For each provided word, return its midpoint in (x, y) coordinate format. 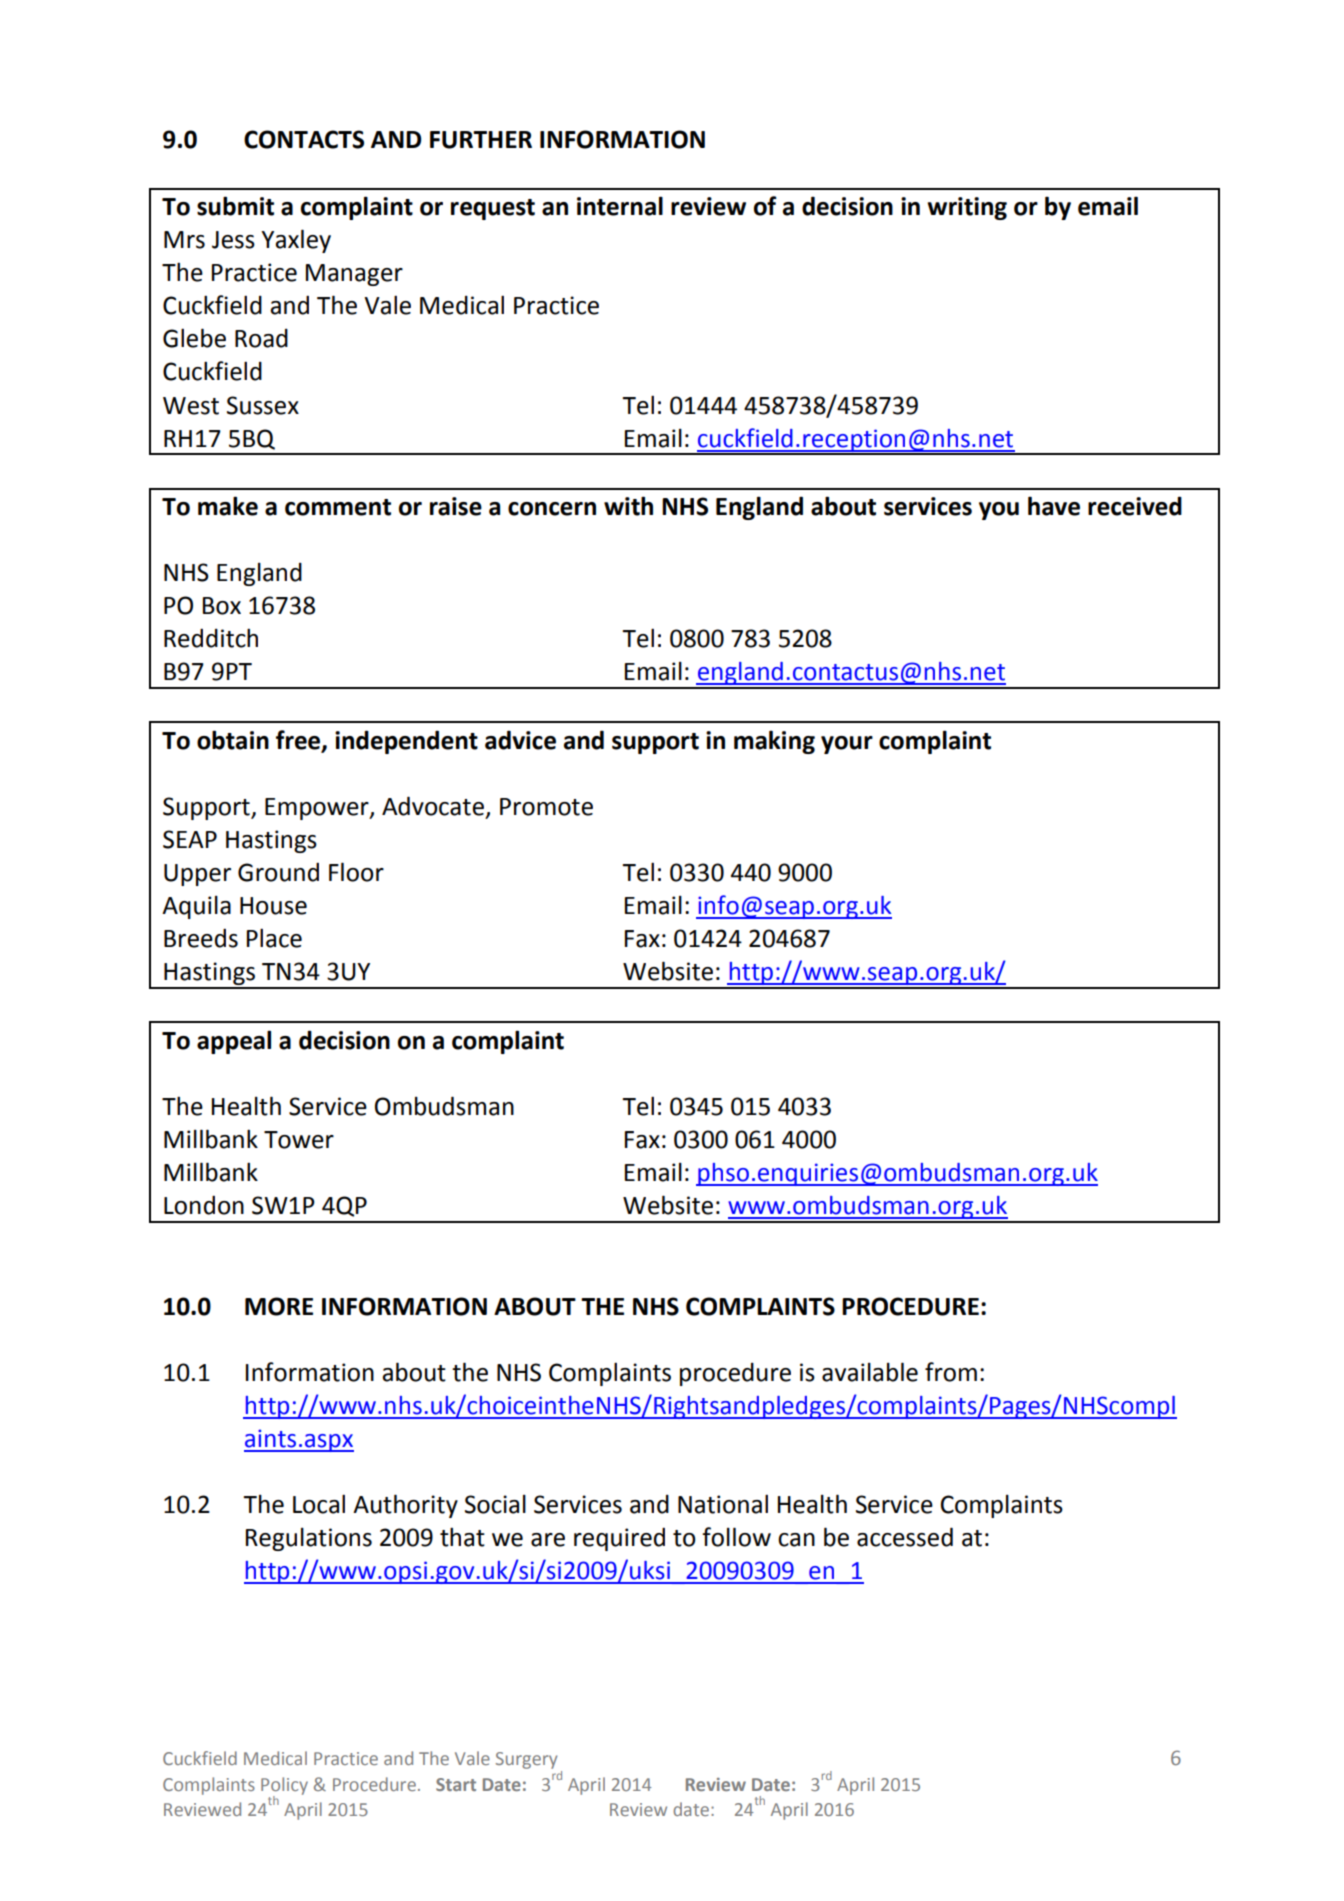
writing (967, 208)
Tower (299, 1140)
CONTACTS (304, 139)
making (774, 742)
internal (620, 206)
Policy (284, 1787)
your (847, 745)
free (299, 741)
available (870, 1372)
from (951, 1372)
